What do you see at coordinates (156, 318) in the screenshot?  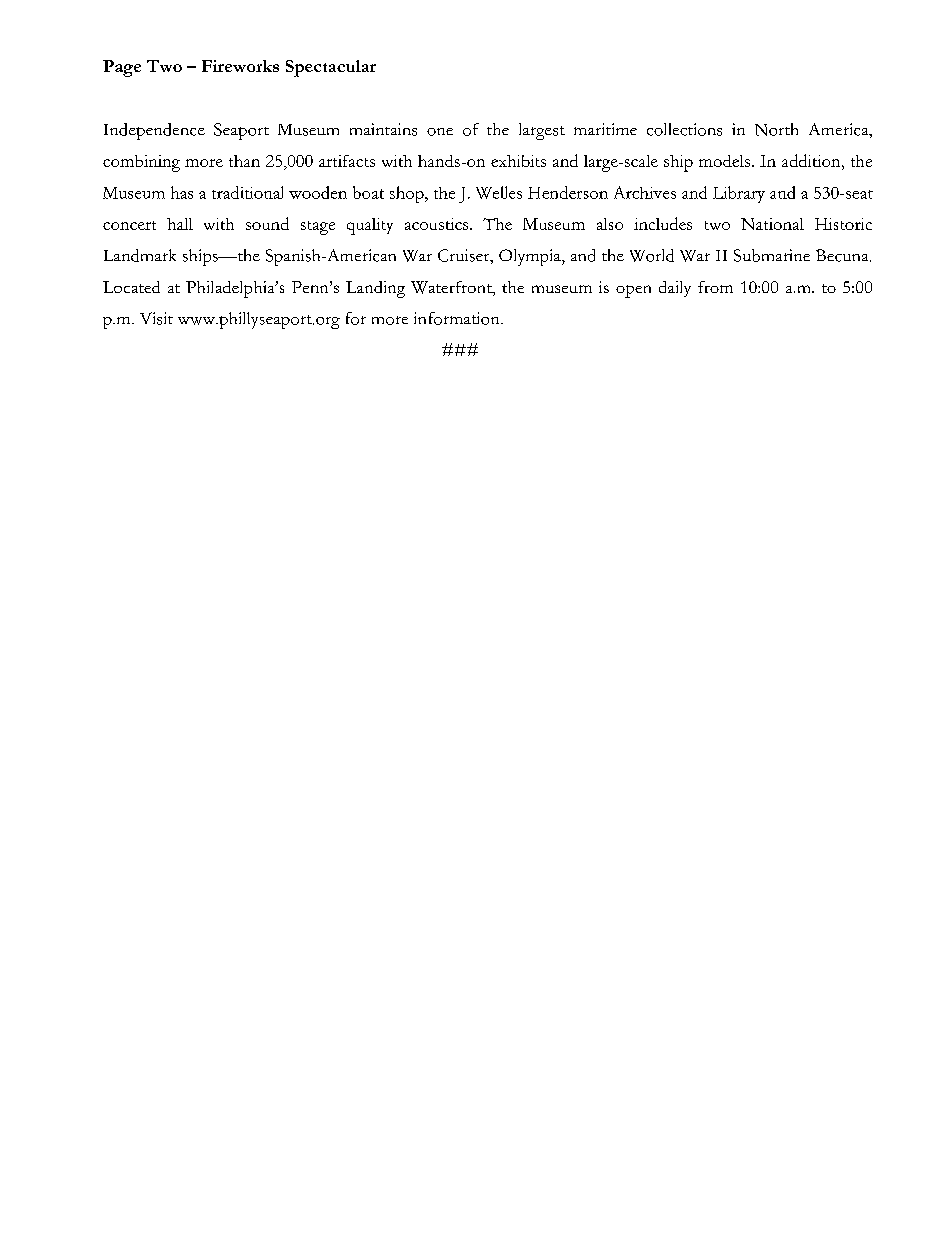 I see `Visit` at bounding box center [156, 318].
